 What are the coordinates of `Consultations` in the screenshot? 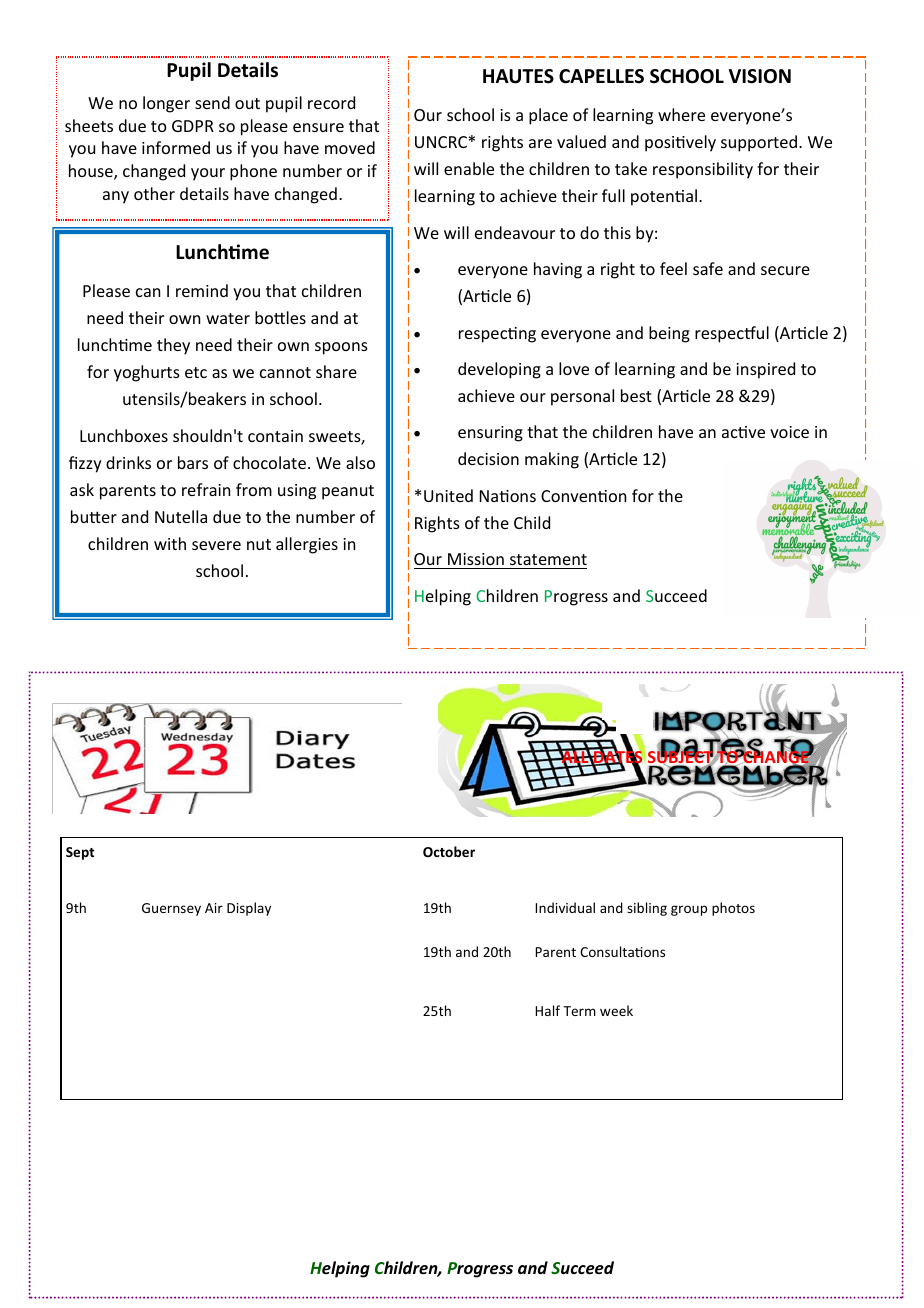 It's located at (622, 951).
